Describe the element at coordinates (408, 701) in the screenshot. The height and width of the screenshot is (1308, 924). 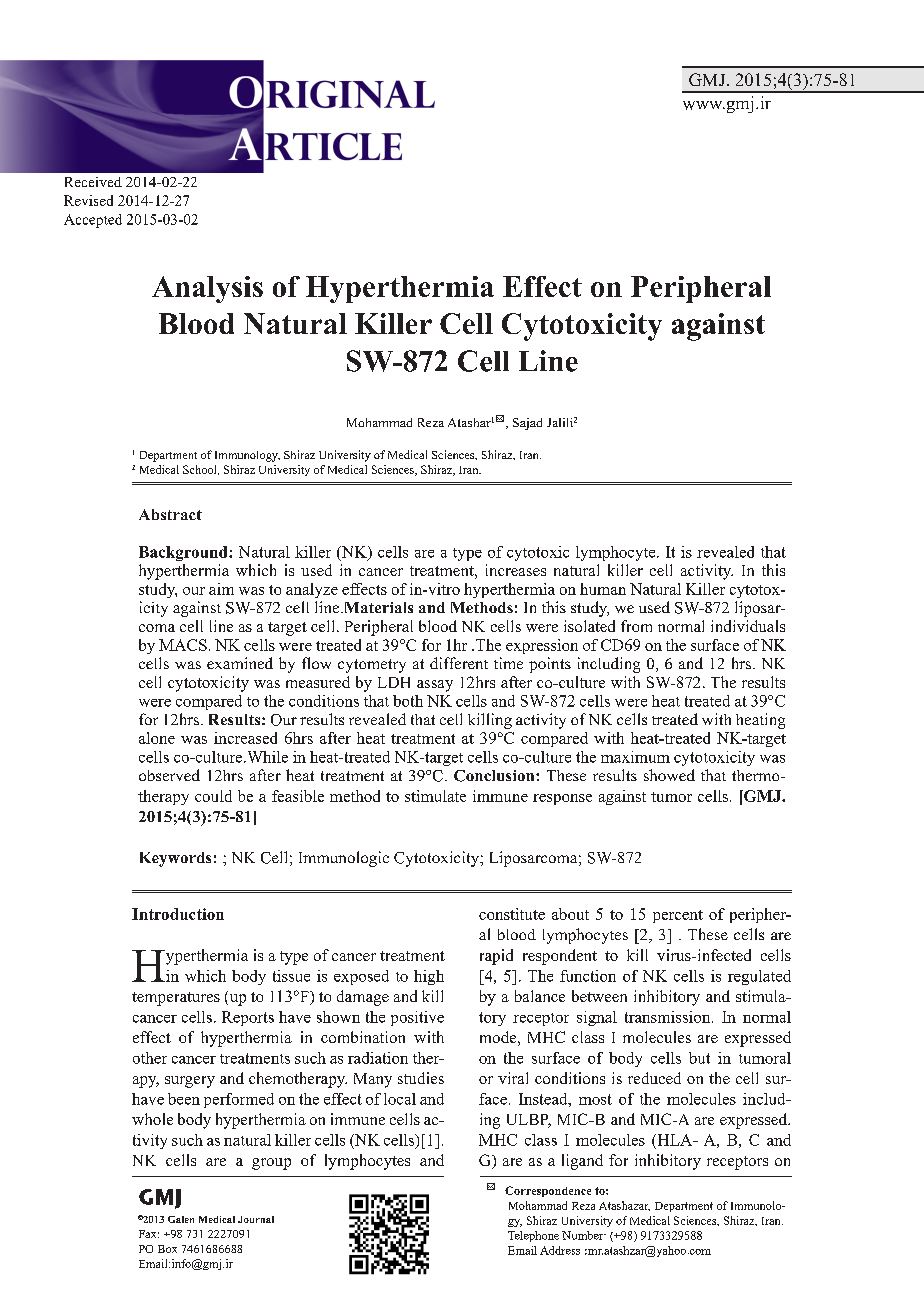
I see `both` at that location.
